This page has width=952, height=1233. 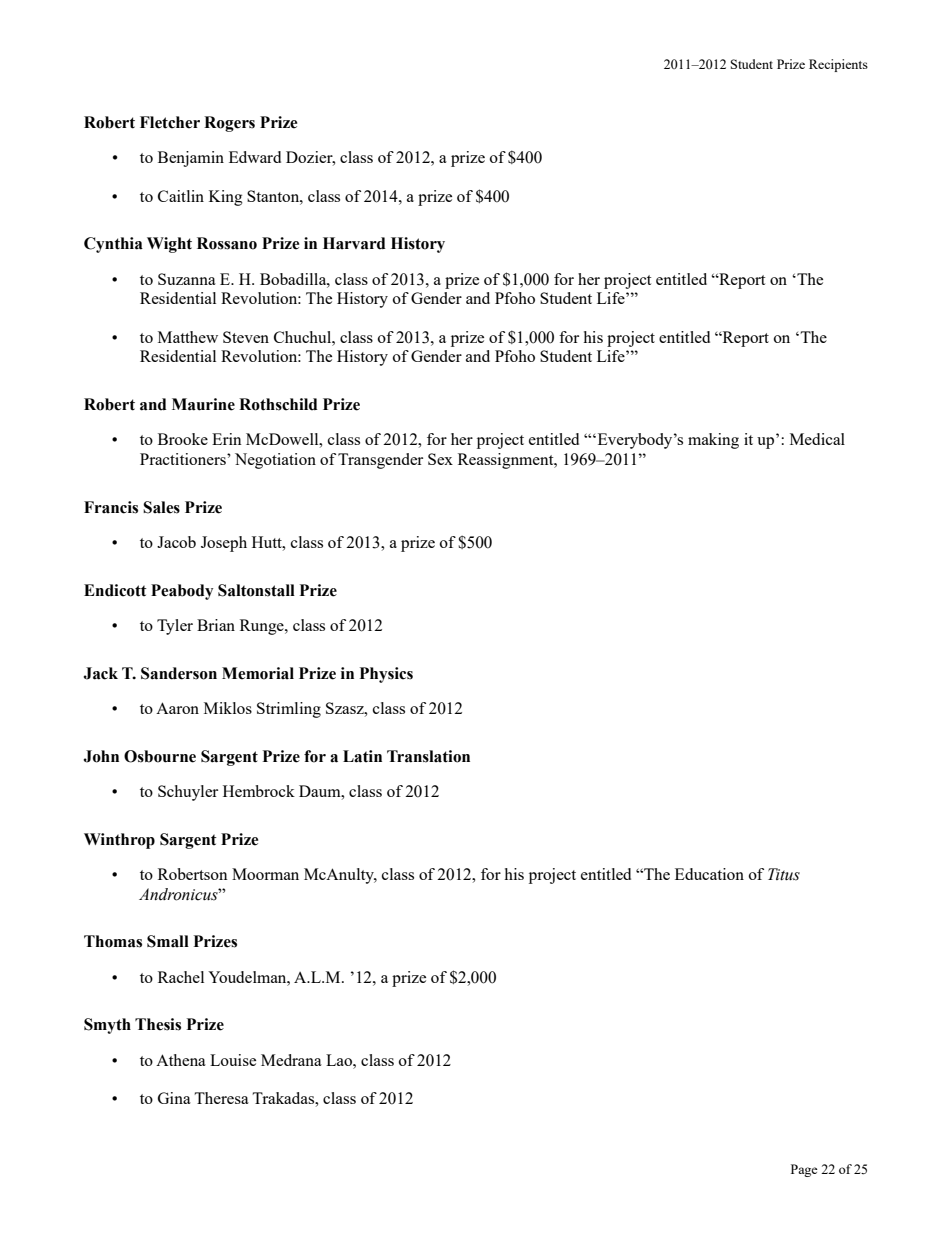 I want to click on Lao, so click(x=340, y=1060).
